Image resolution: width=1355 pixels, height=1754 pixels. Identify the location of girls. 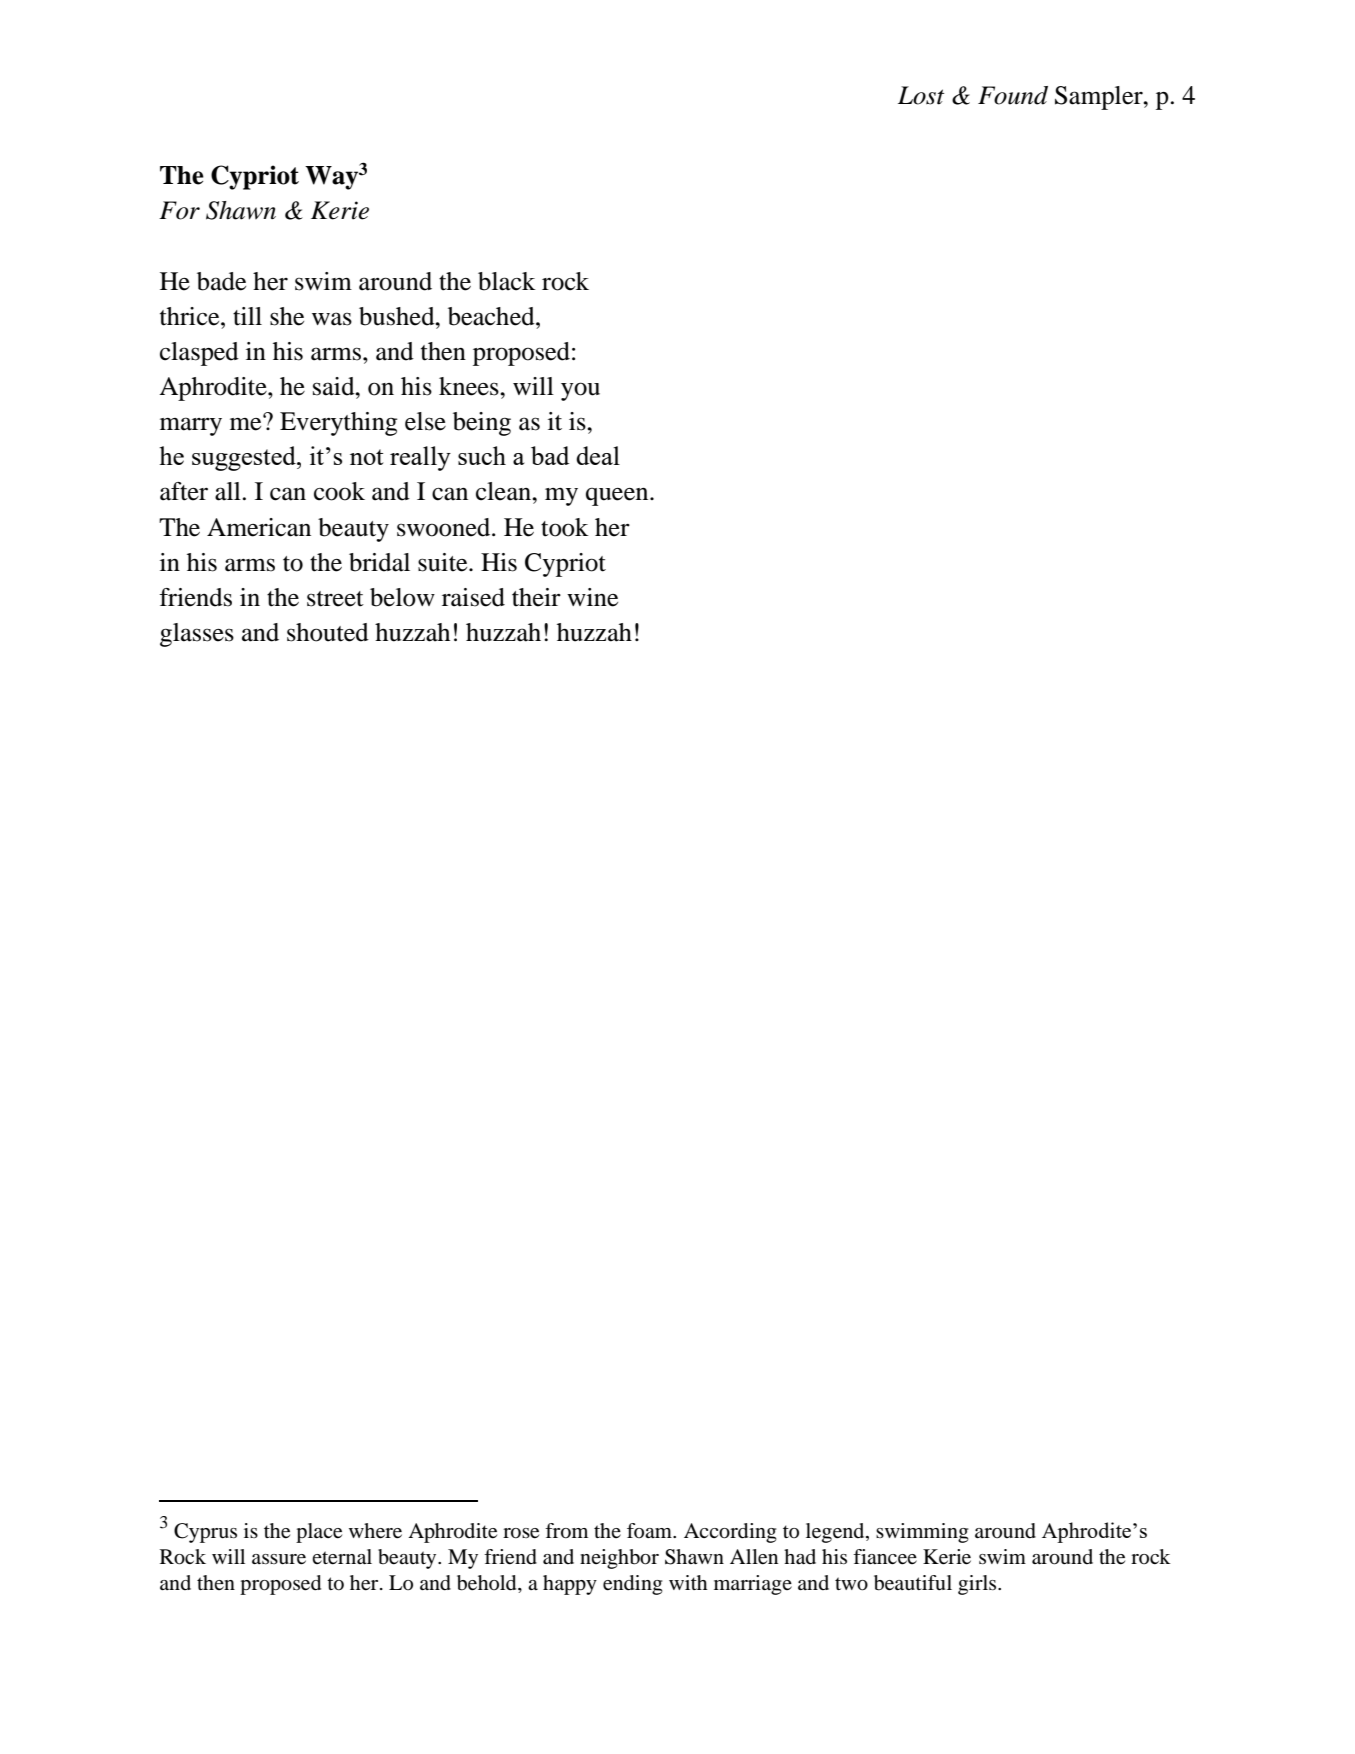
(978, 1585).
